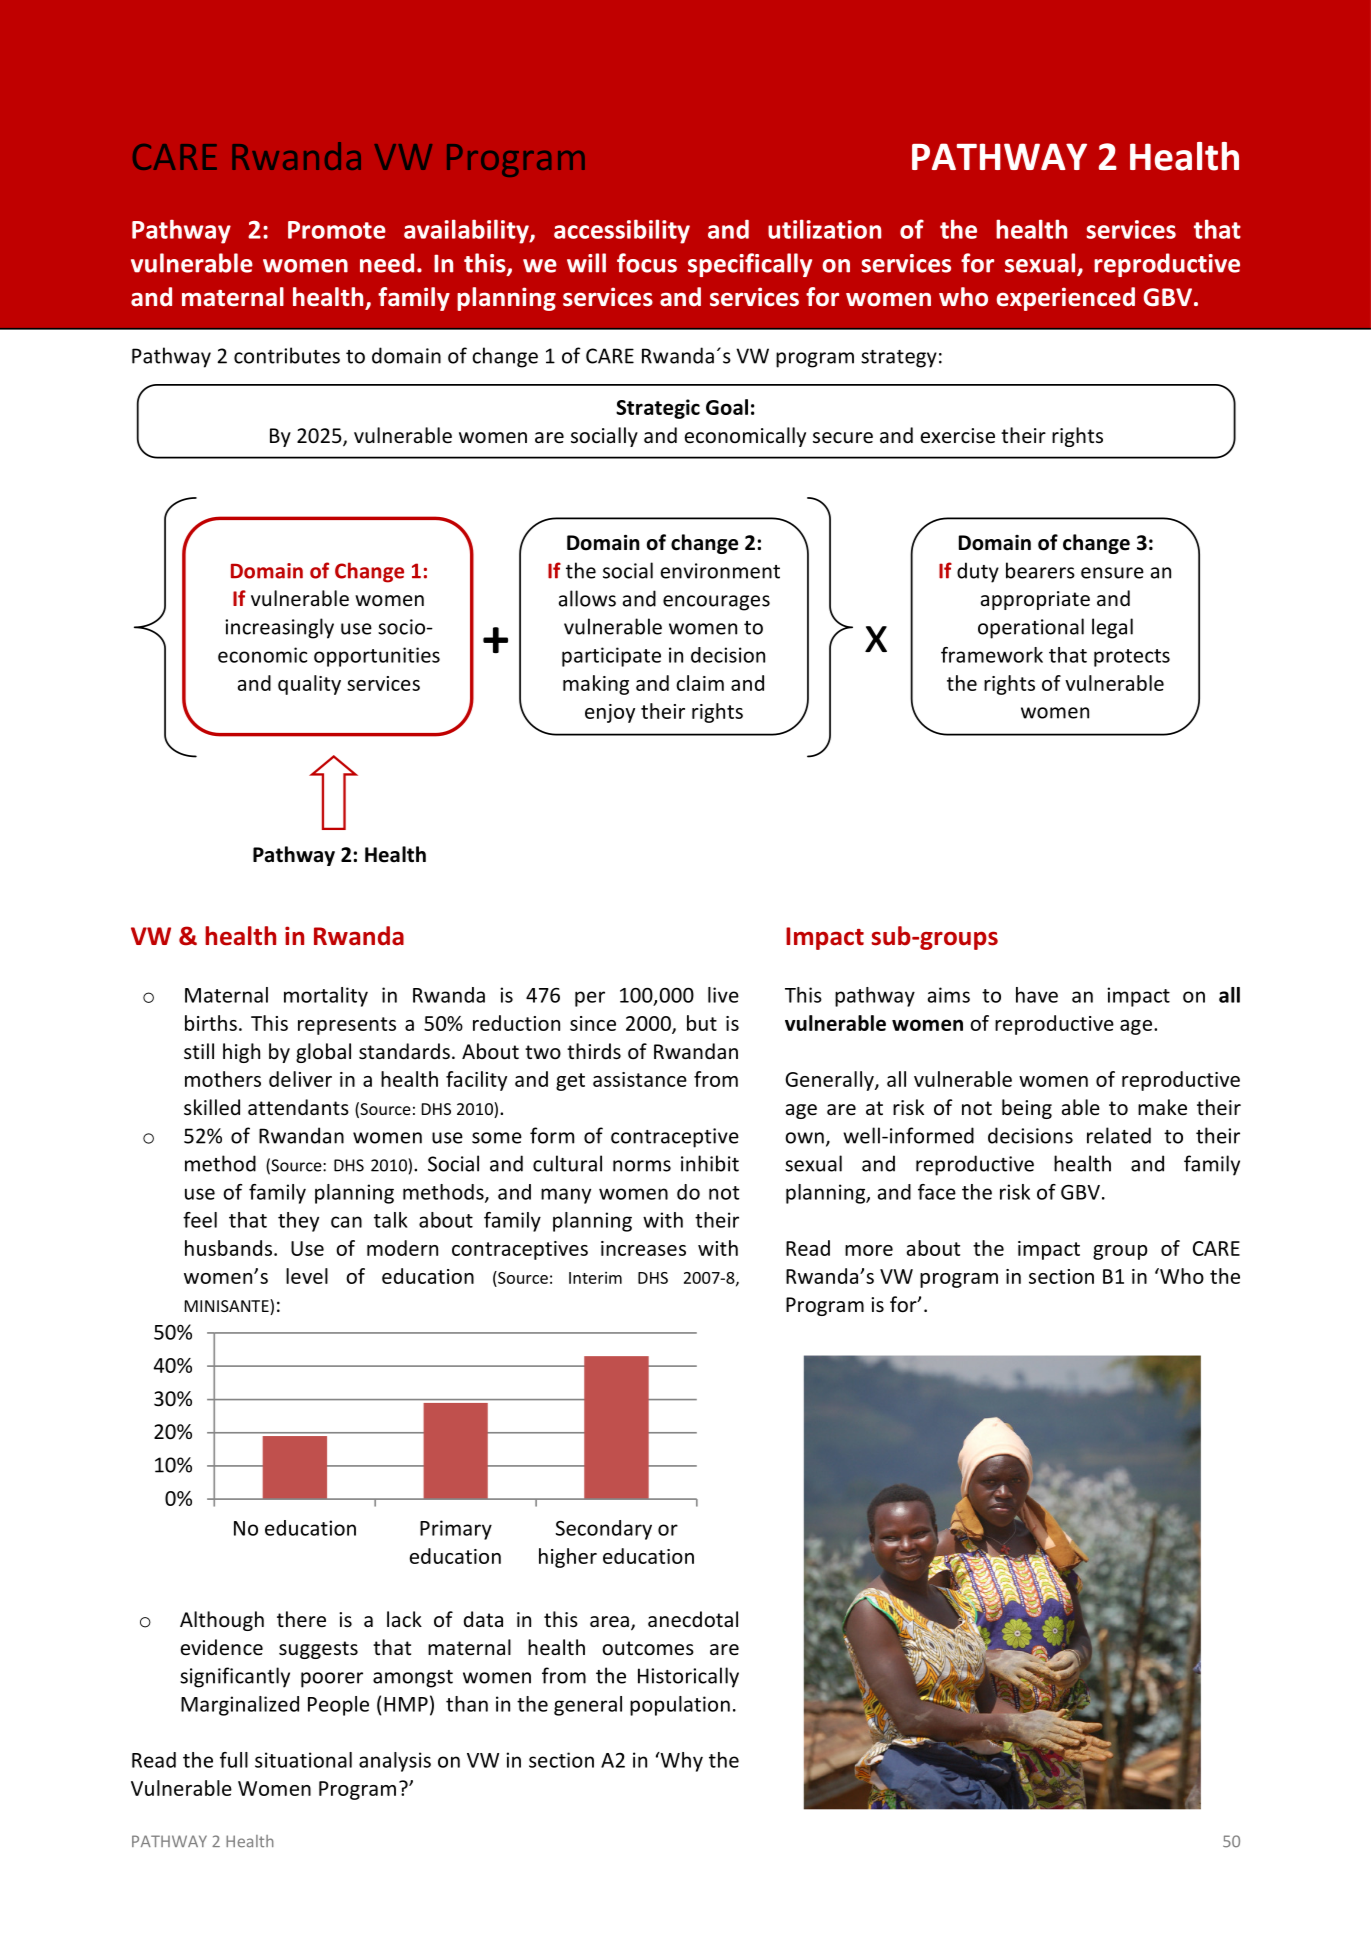 This document has height=1940, width=1371. I want to click on People, so click(338, 1706).
